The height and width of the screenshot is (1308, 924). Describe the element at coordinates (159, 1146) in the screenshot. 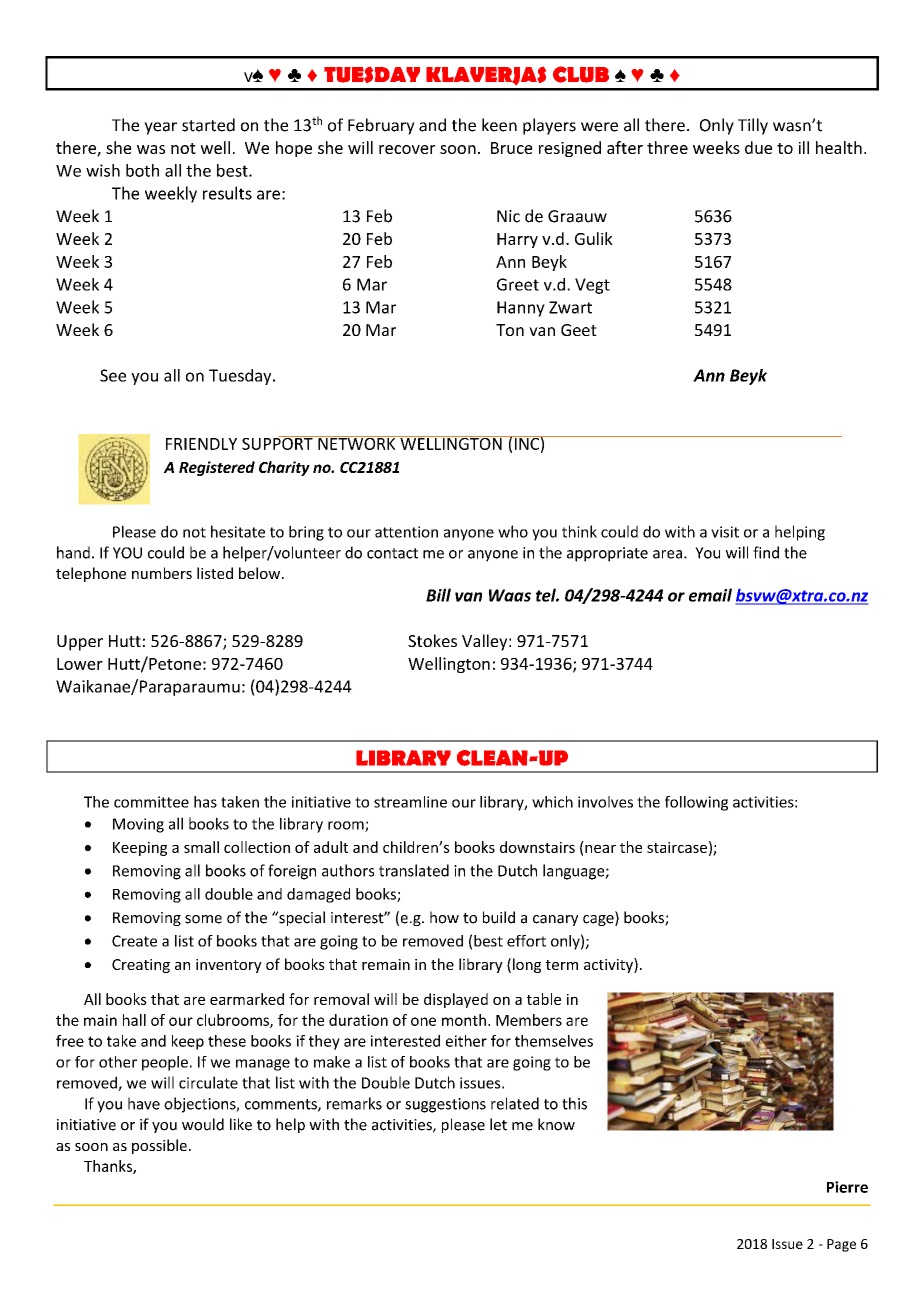

I see `possible` at that location.
